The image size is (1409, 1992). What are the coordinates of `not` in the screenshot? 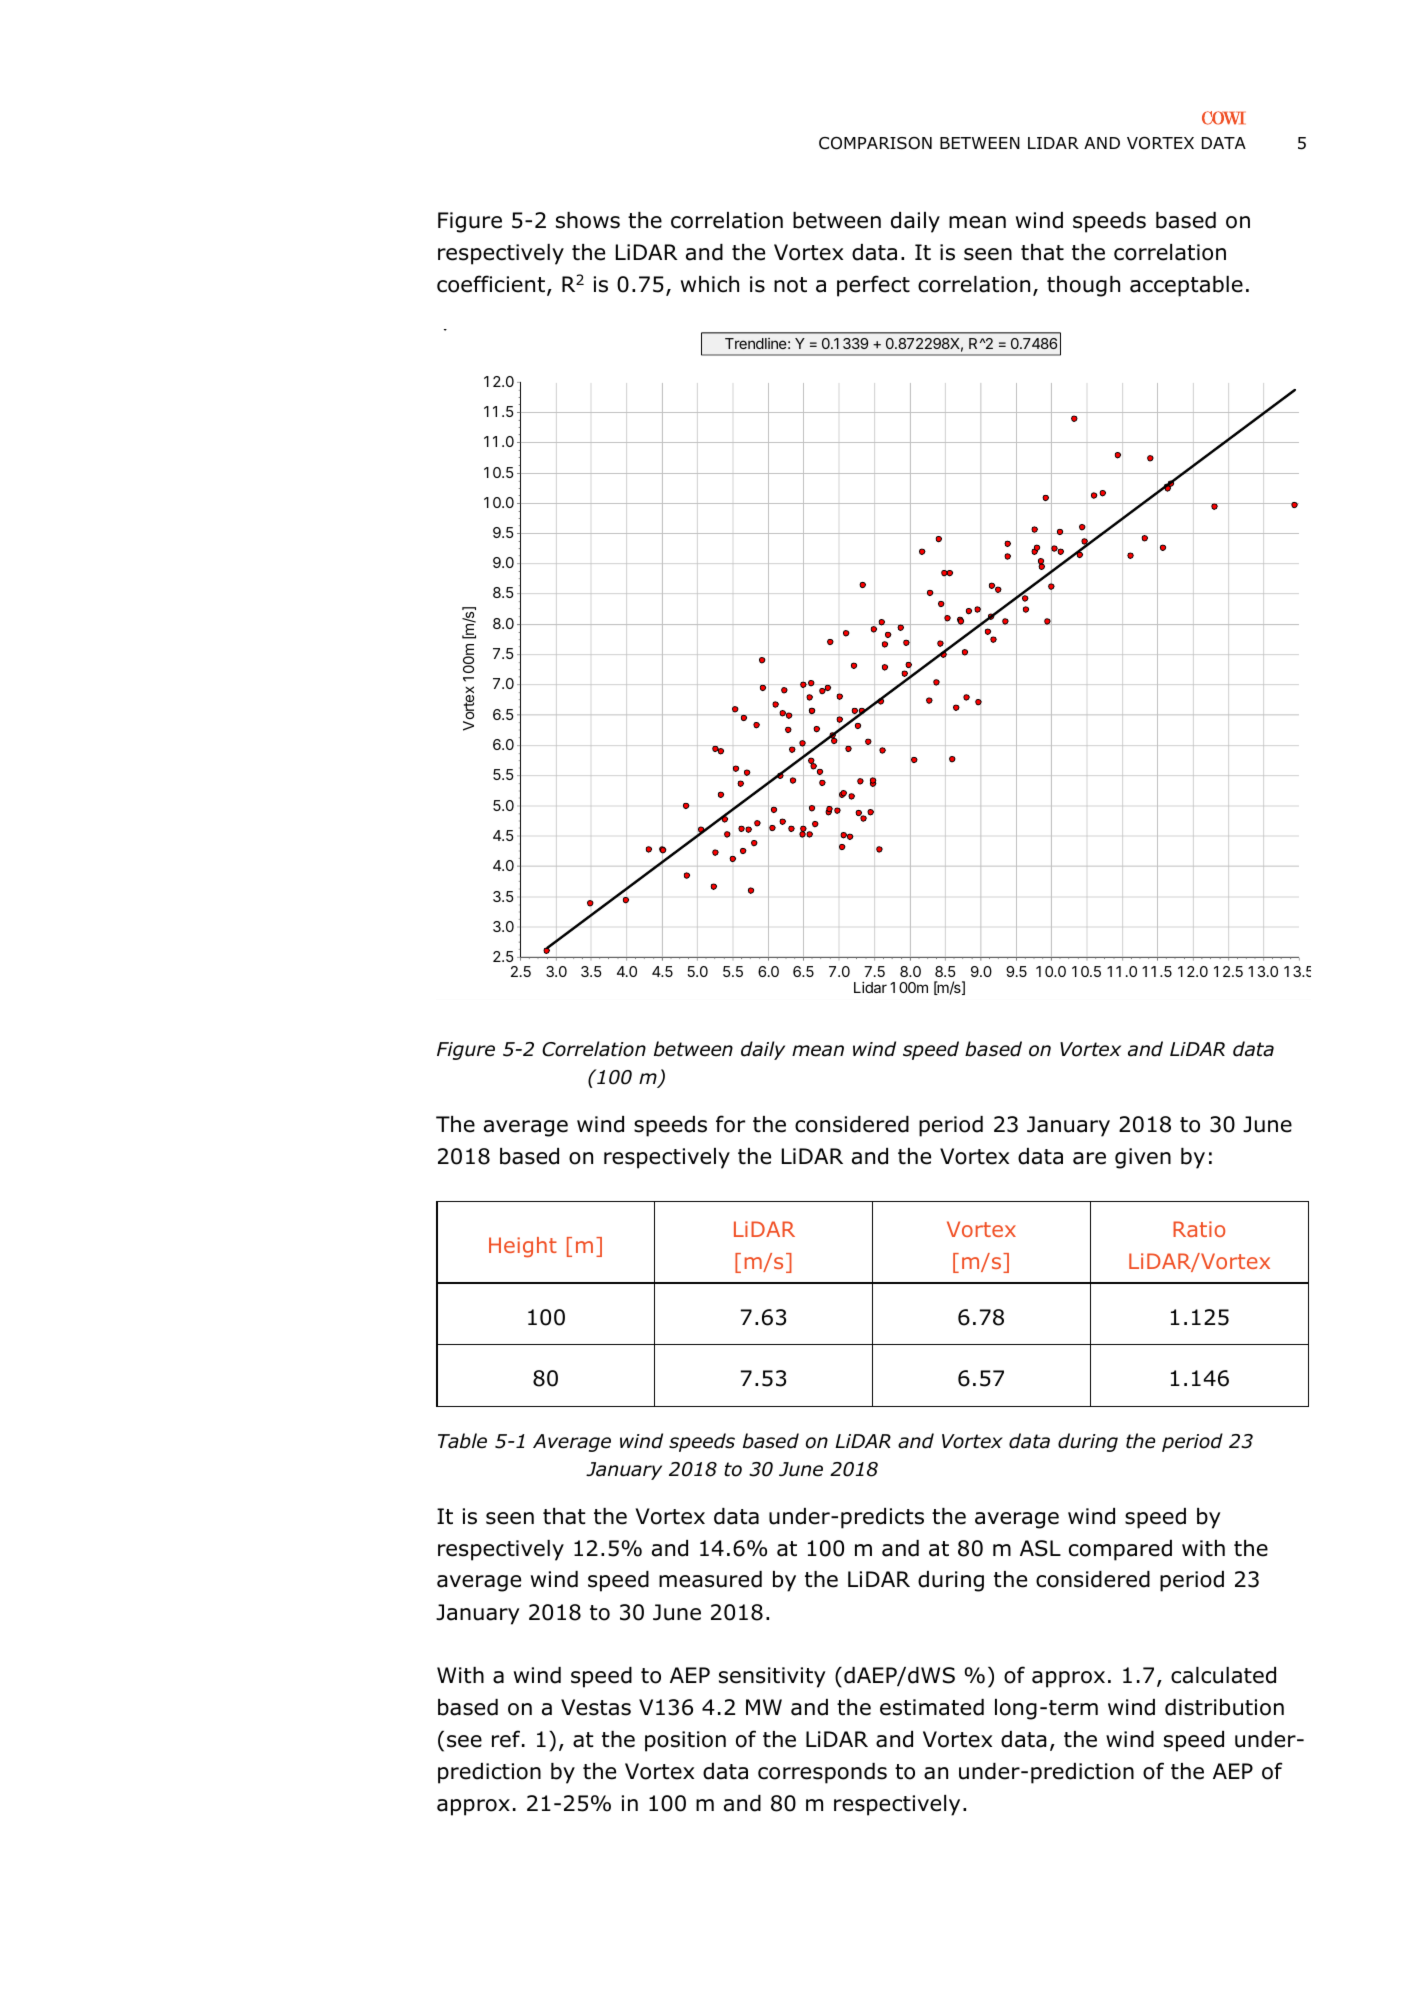 It's located at (790, 285).
